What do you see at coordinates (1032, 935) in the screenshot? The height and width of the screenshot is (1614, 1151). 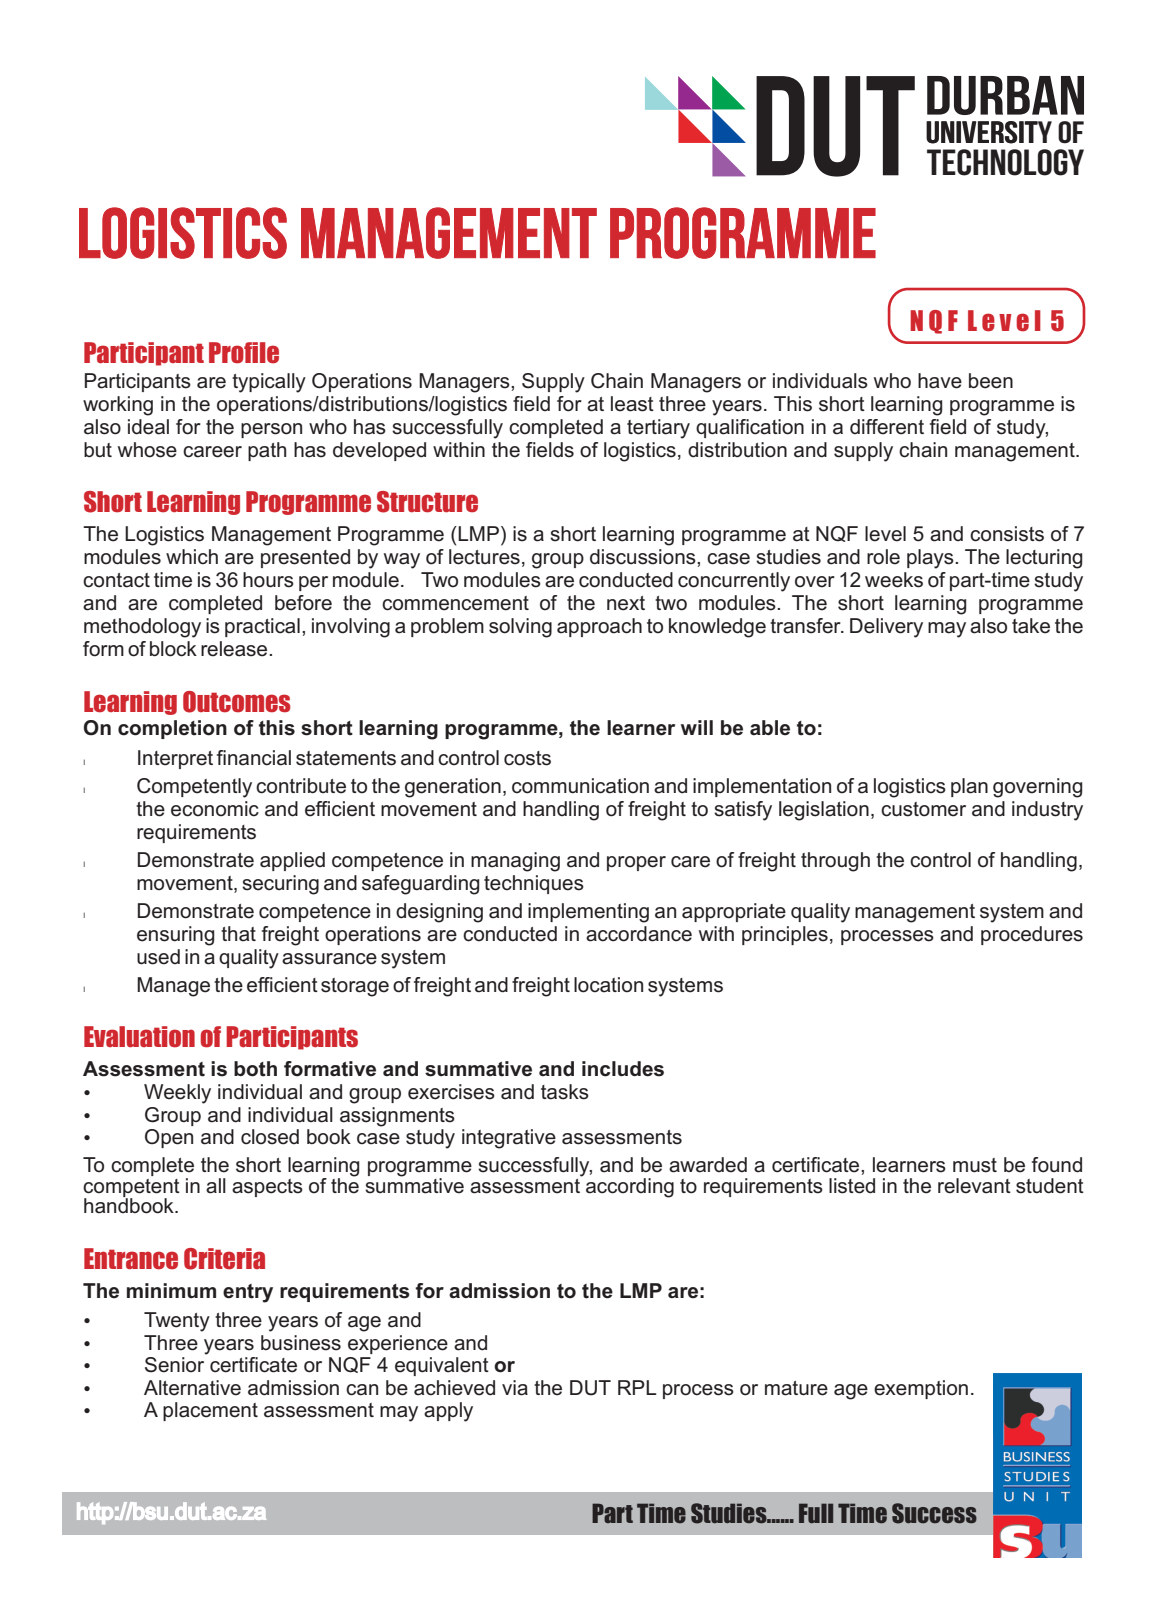 I see `procedures` at bounding box center [1032, 935].
